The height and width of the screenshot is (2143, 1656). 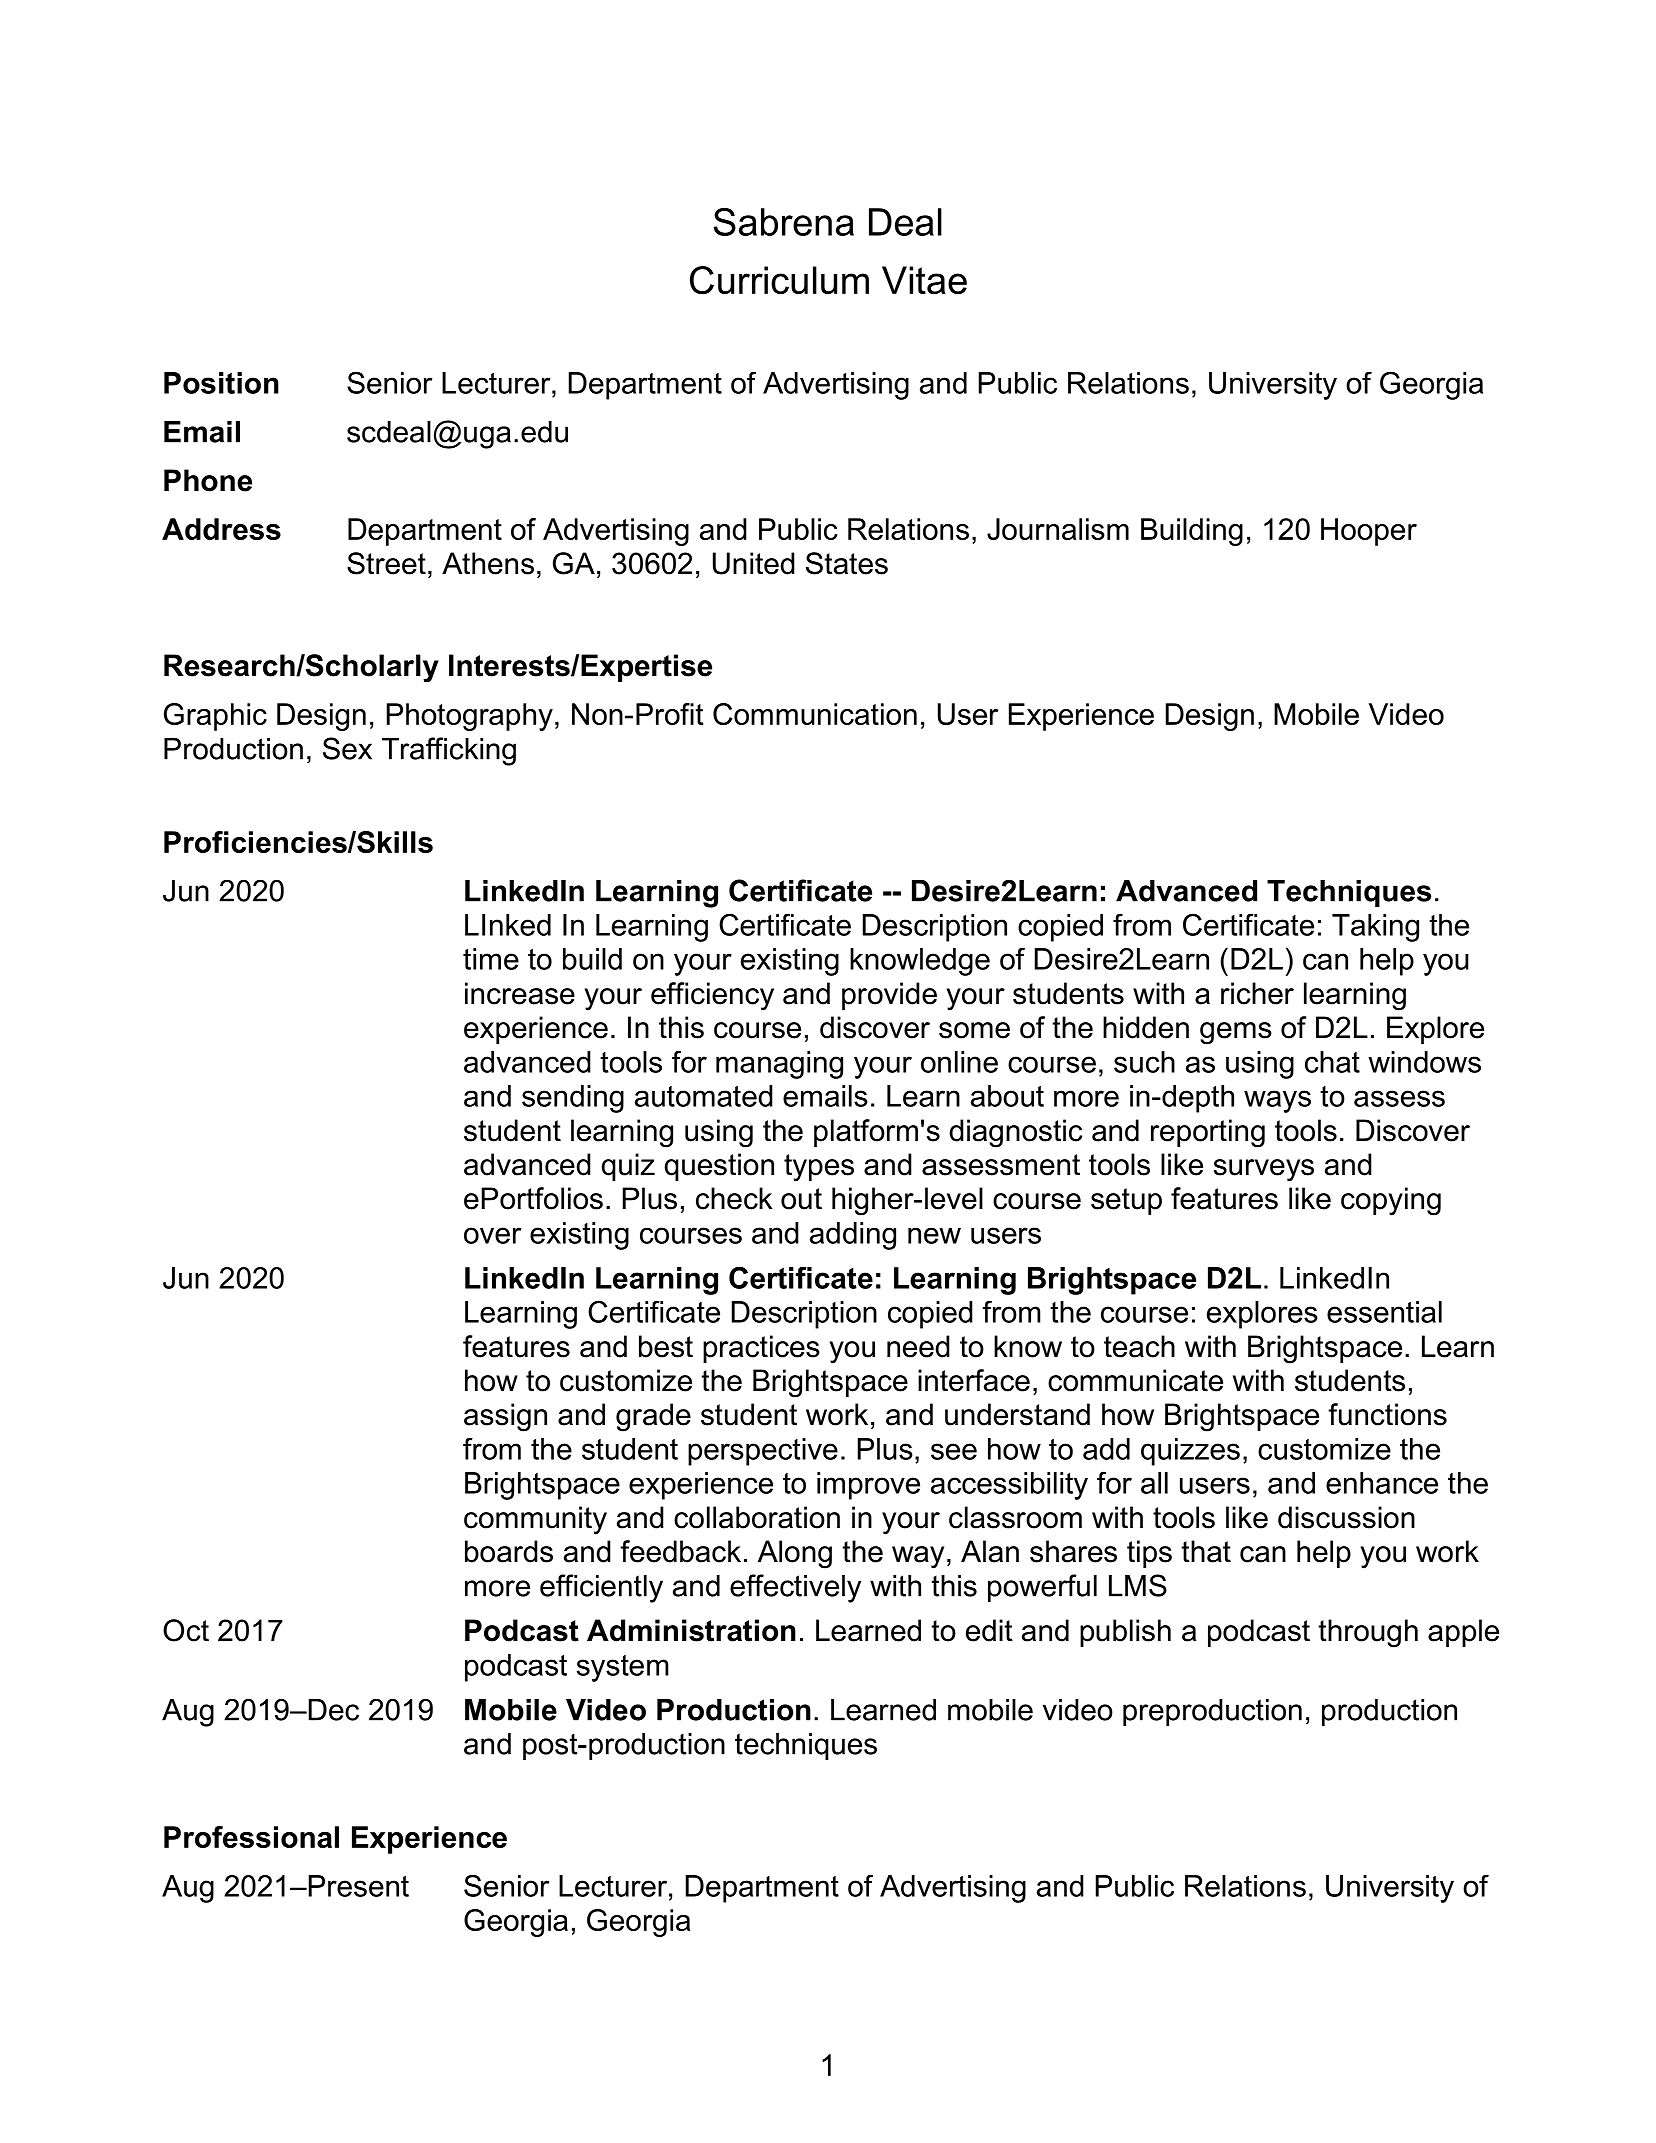 I want to click on practices, so click(x=761, y=1349).
